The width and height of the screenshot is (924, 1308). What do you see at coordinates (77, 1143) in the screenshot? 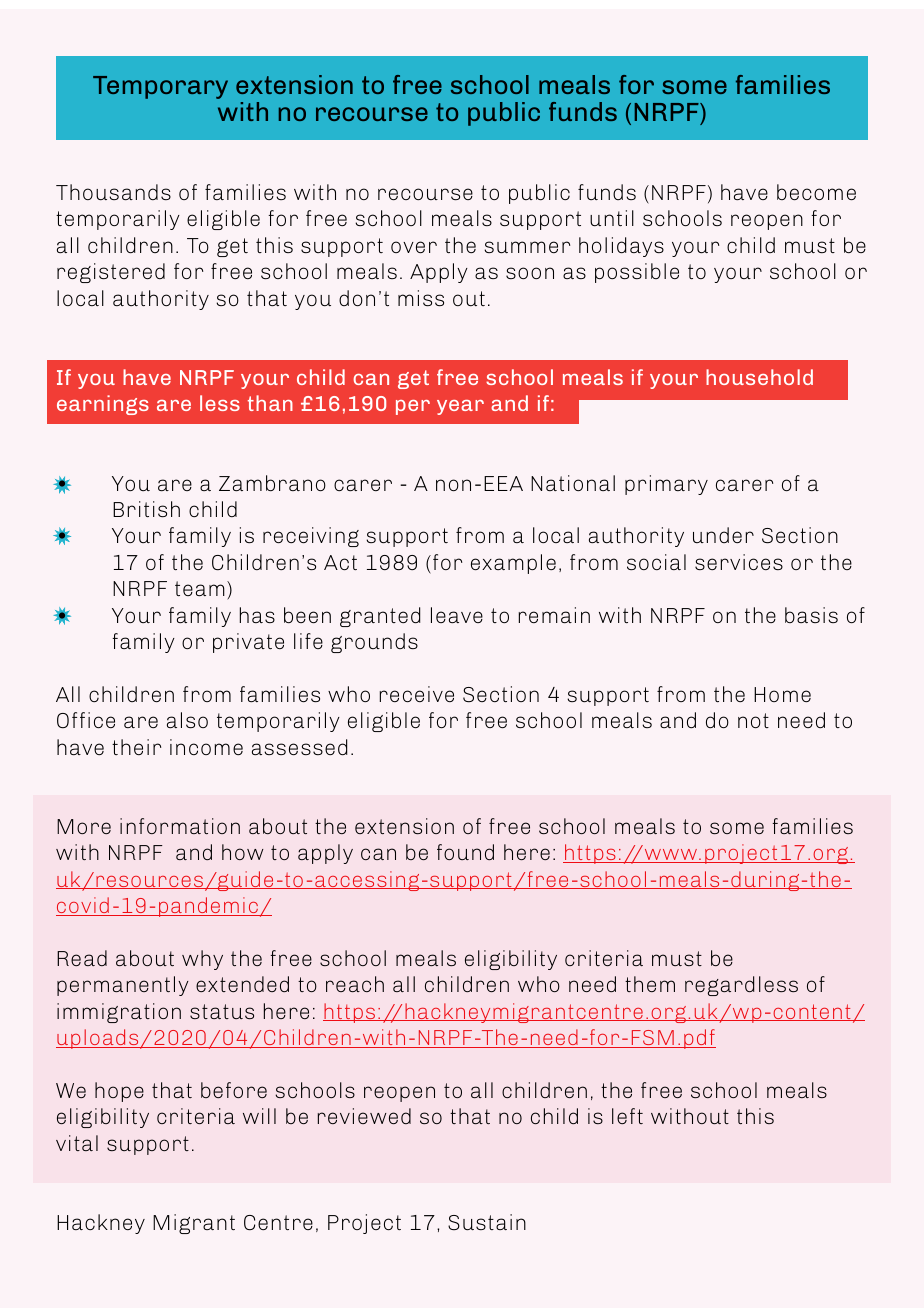
I see `vital` at bounding box center [77, 1143].
